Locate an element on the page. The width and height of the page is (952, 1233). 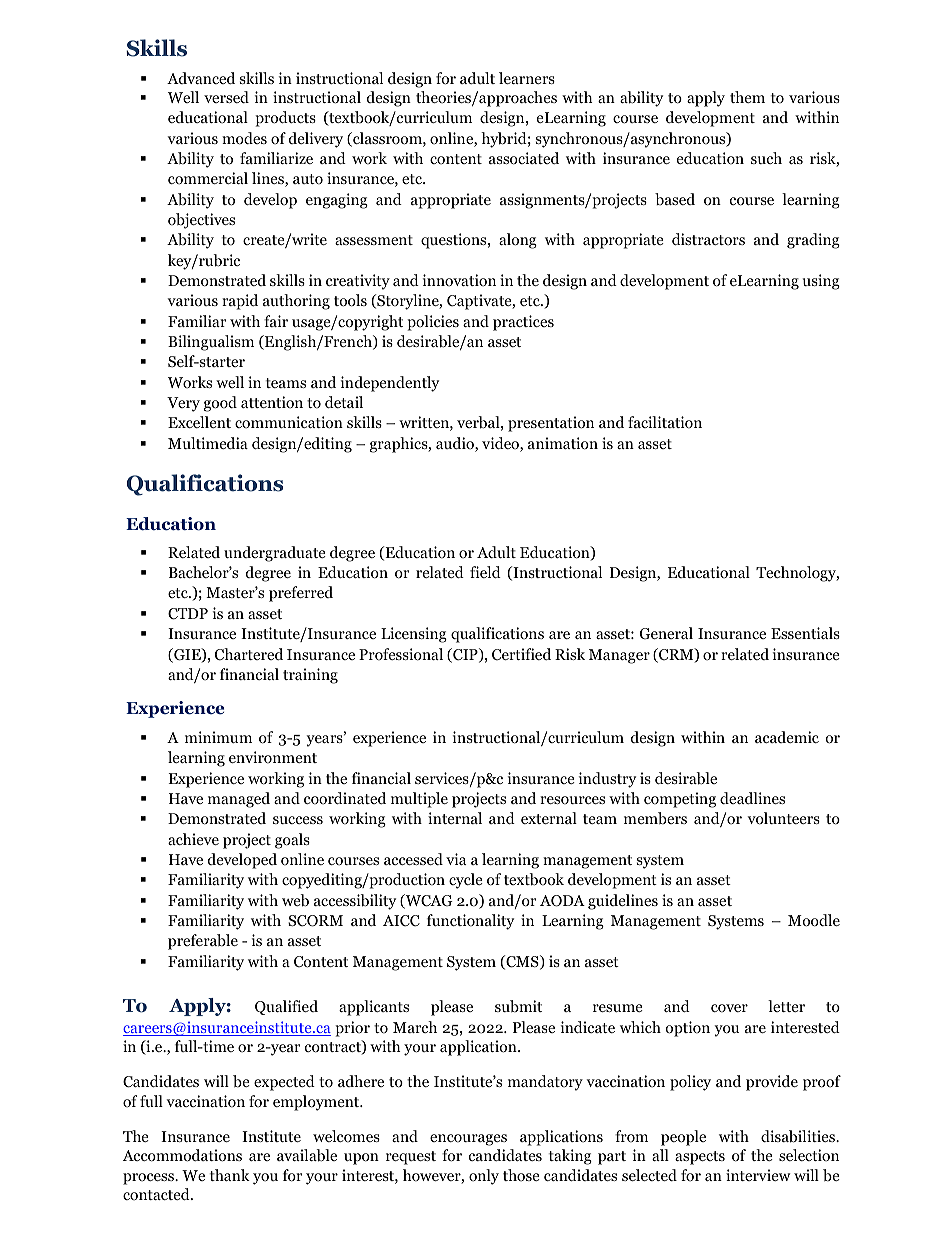
only is located at coordinates (484, 1177).
